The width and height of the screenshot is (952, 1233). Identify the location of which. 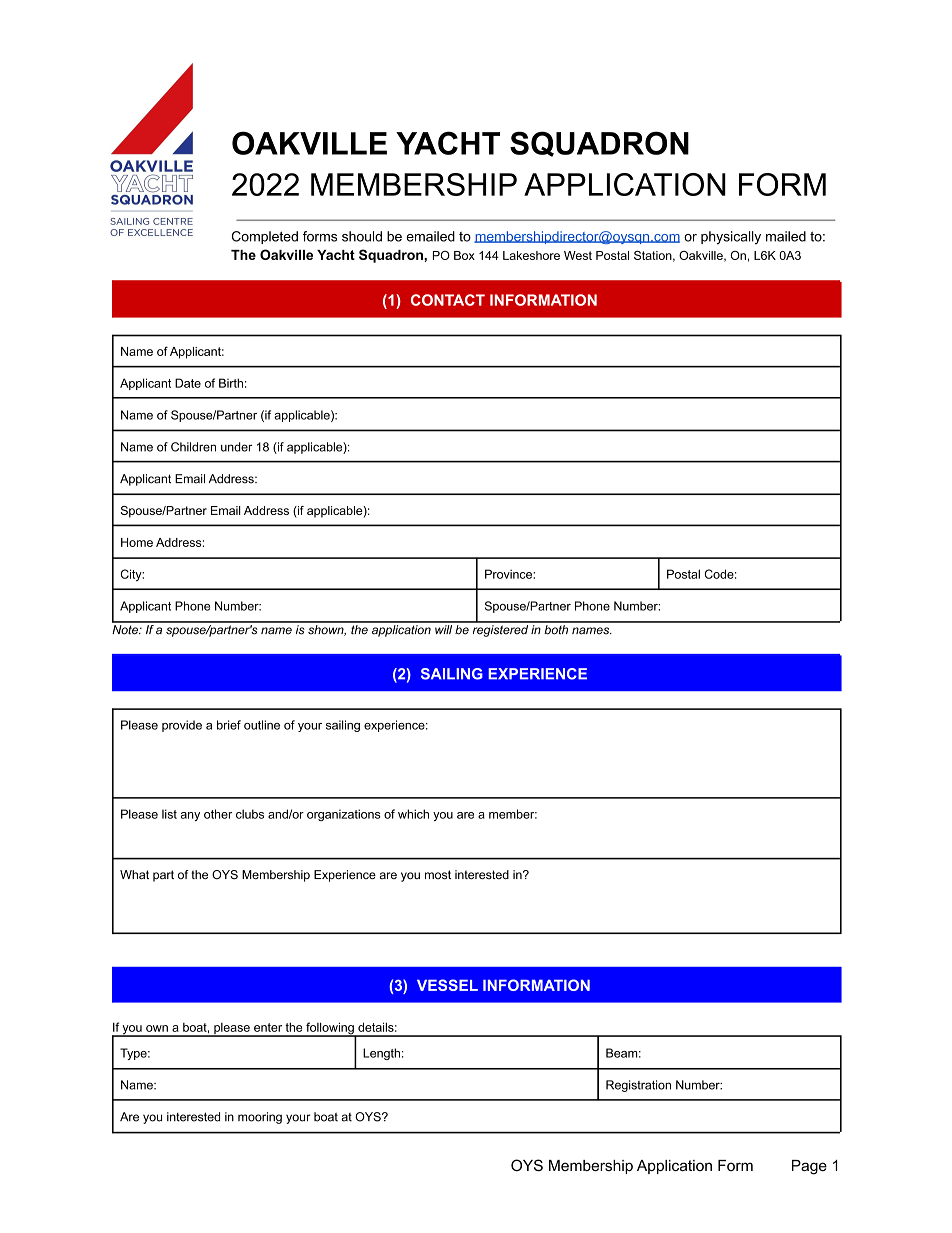
(413, 814).
